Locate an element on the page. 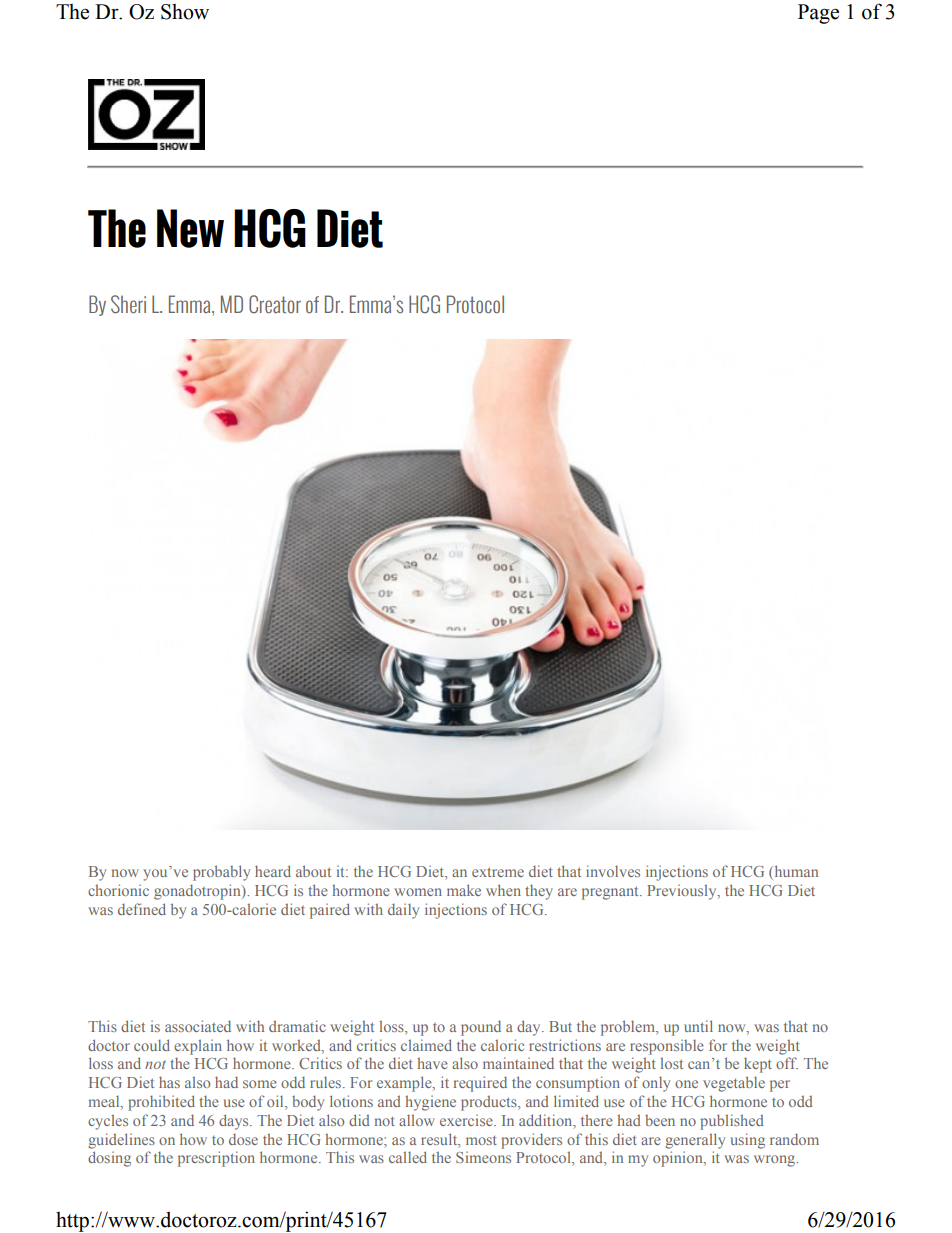  Page is located at coordinates (818, 14).
